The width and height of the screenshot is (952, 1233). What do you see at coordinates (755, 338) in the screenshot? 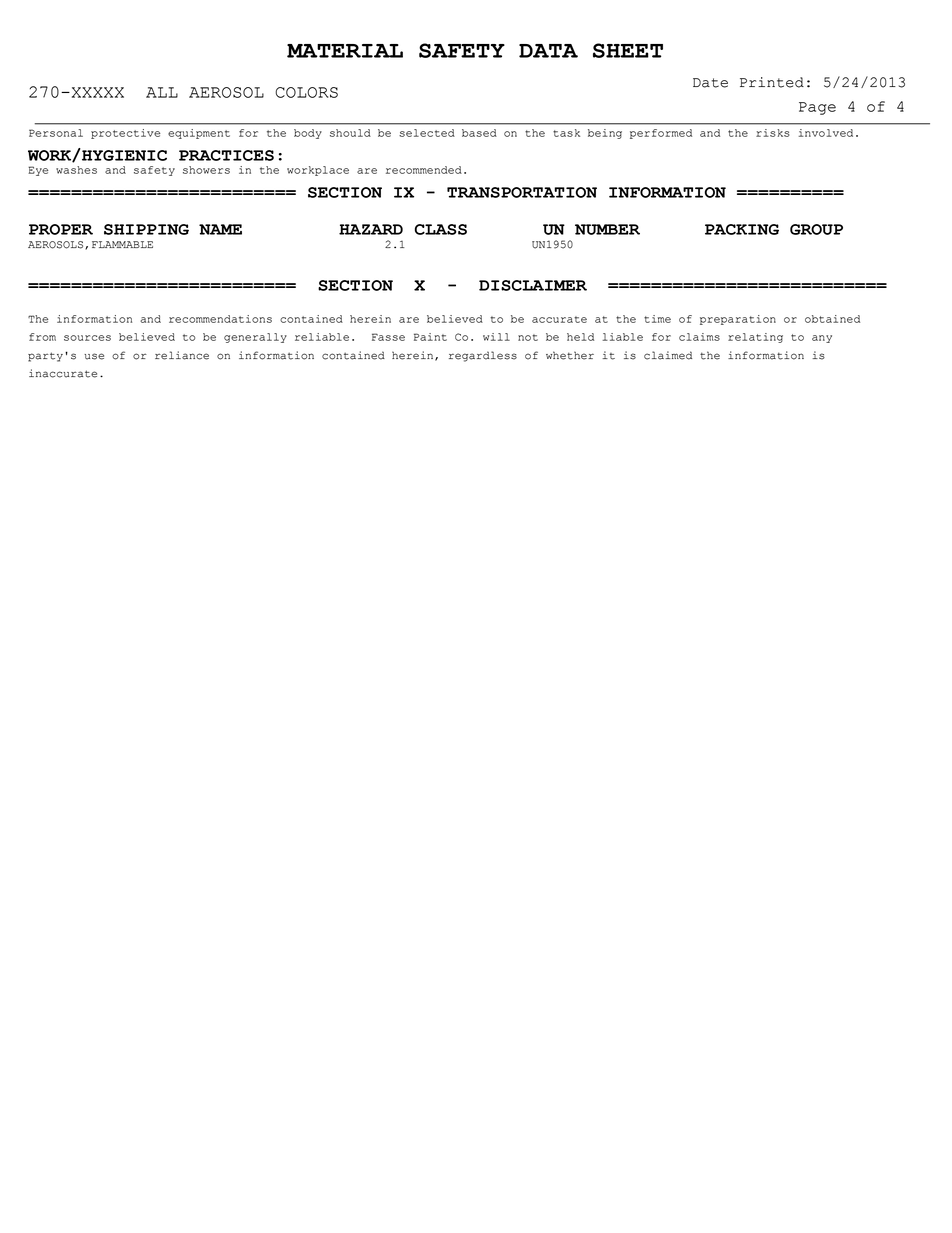
I see `relating` at bounding box center [755, 338].
